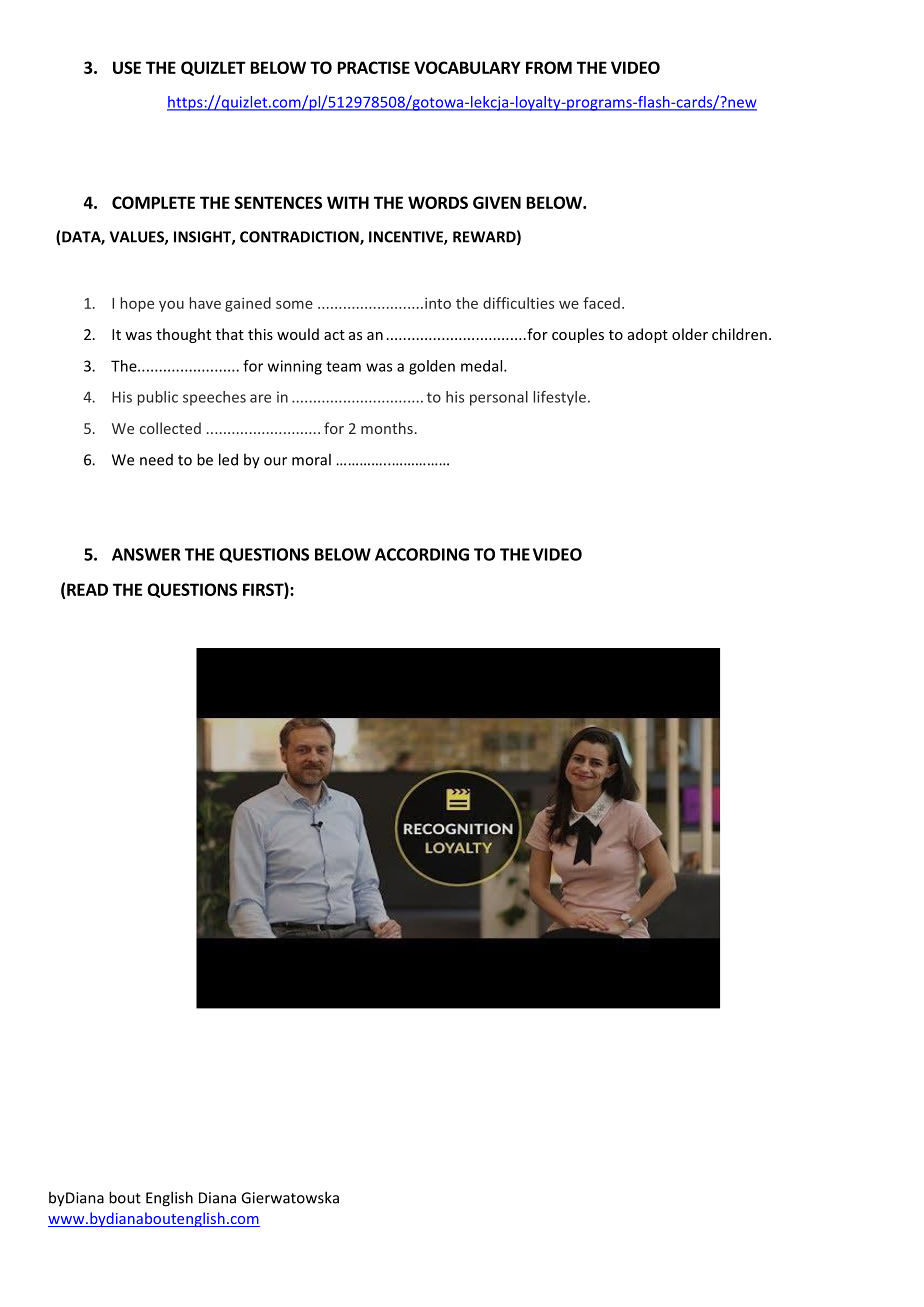  Describe the element at coordinates (387, 428) in the image. I see `months` at that location.
